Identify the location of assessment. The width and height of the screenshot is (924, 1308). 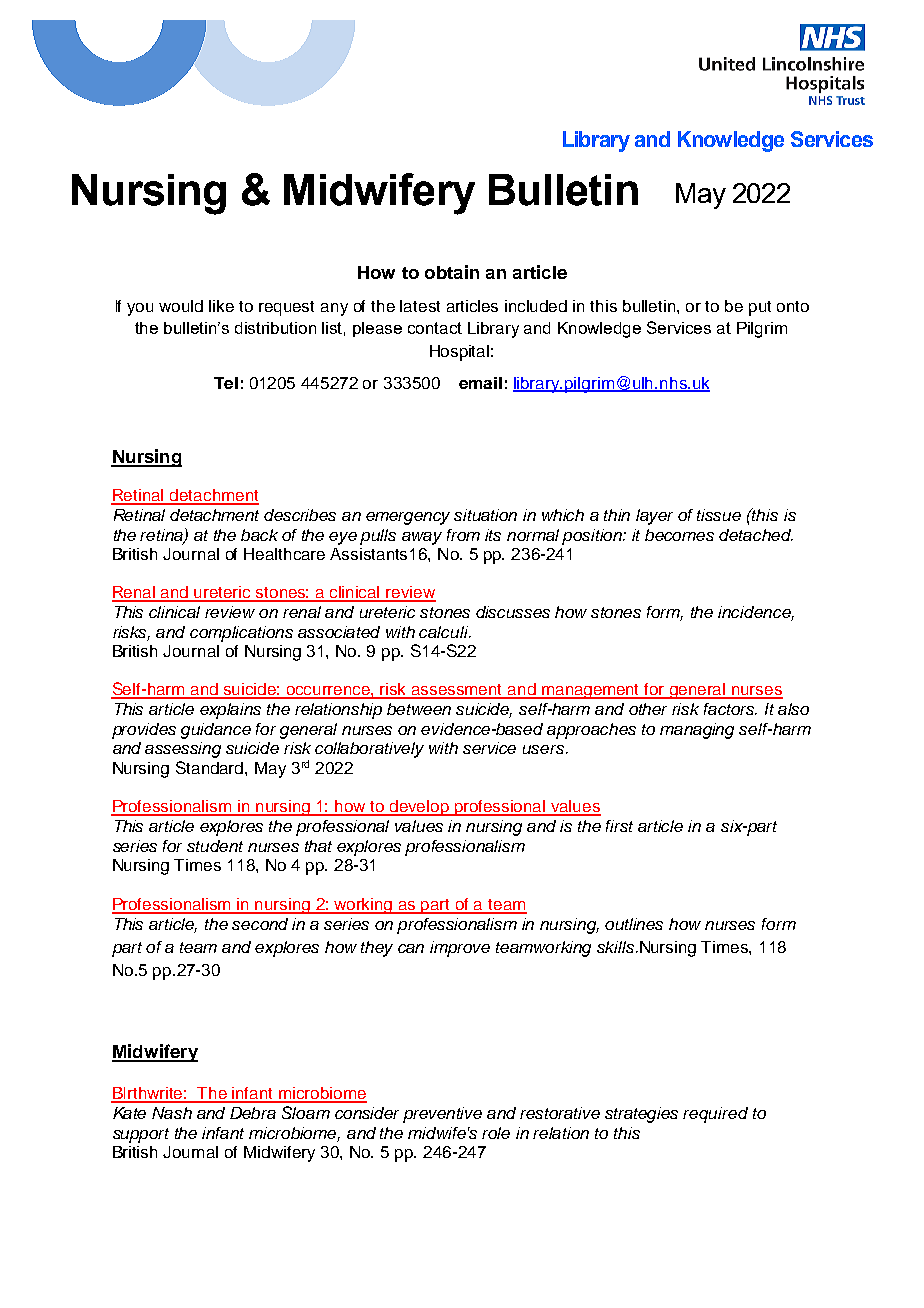
(457, 691).
